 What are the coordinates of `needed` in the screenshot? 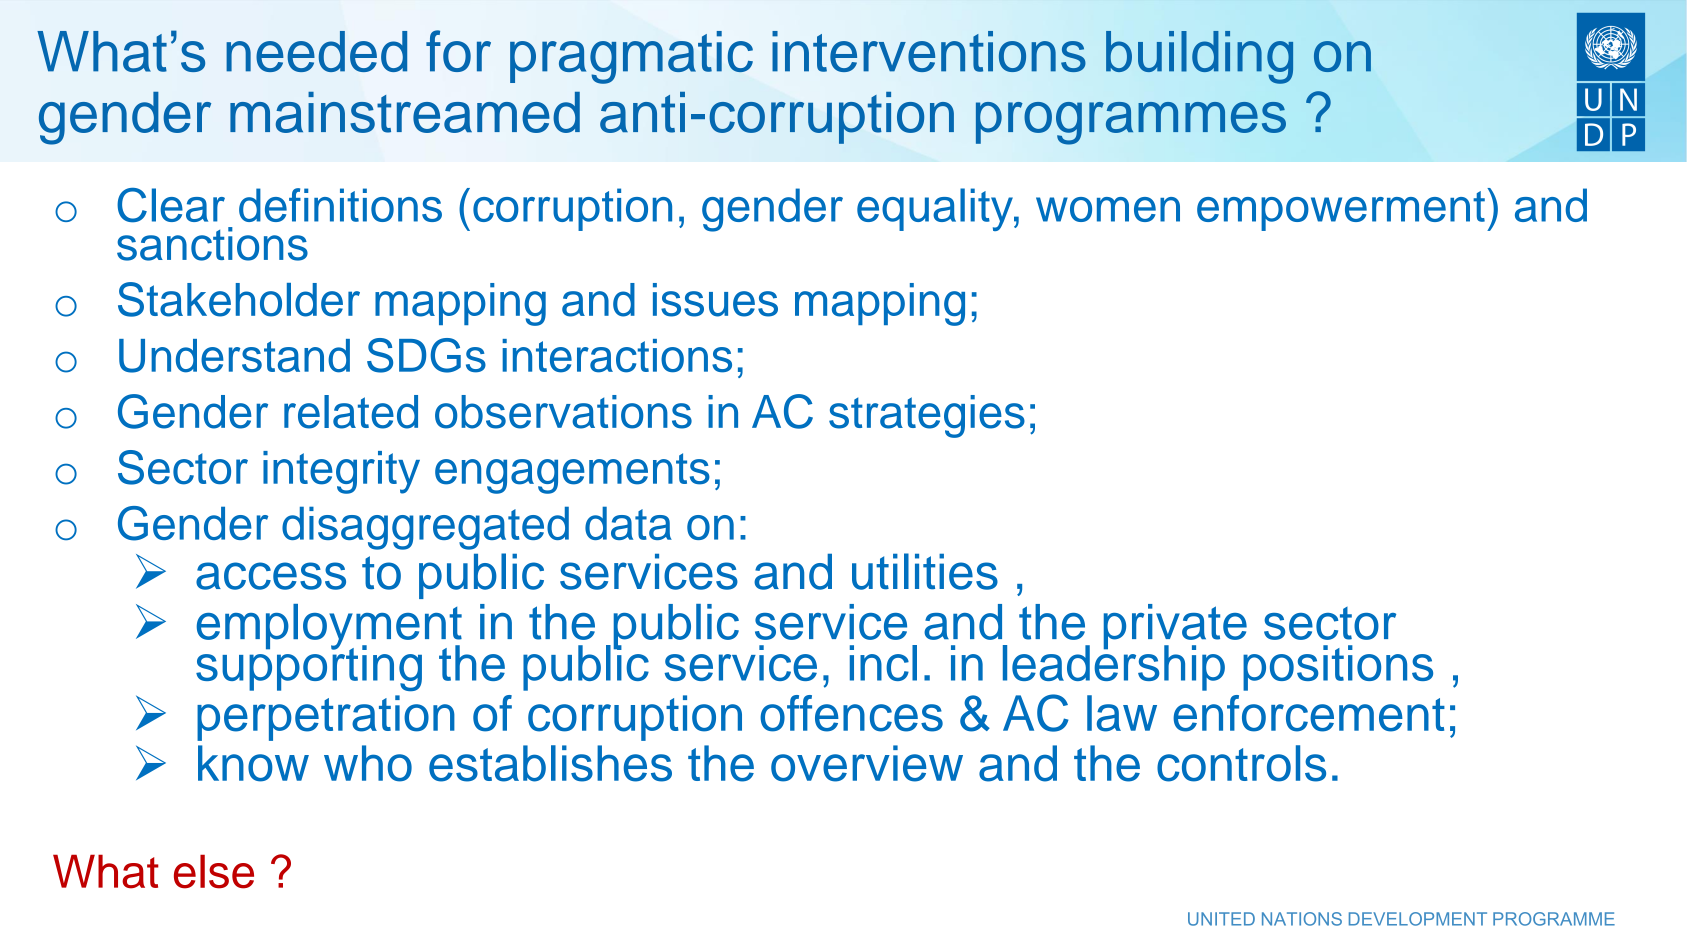 It's located at (316, 51).
